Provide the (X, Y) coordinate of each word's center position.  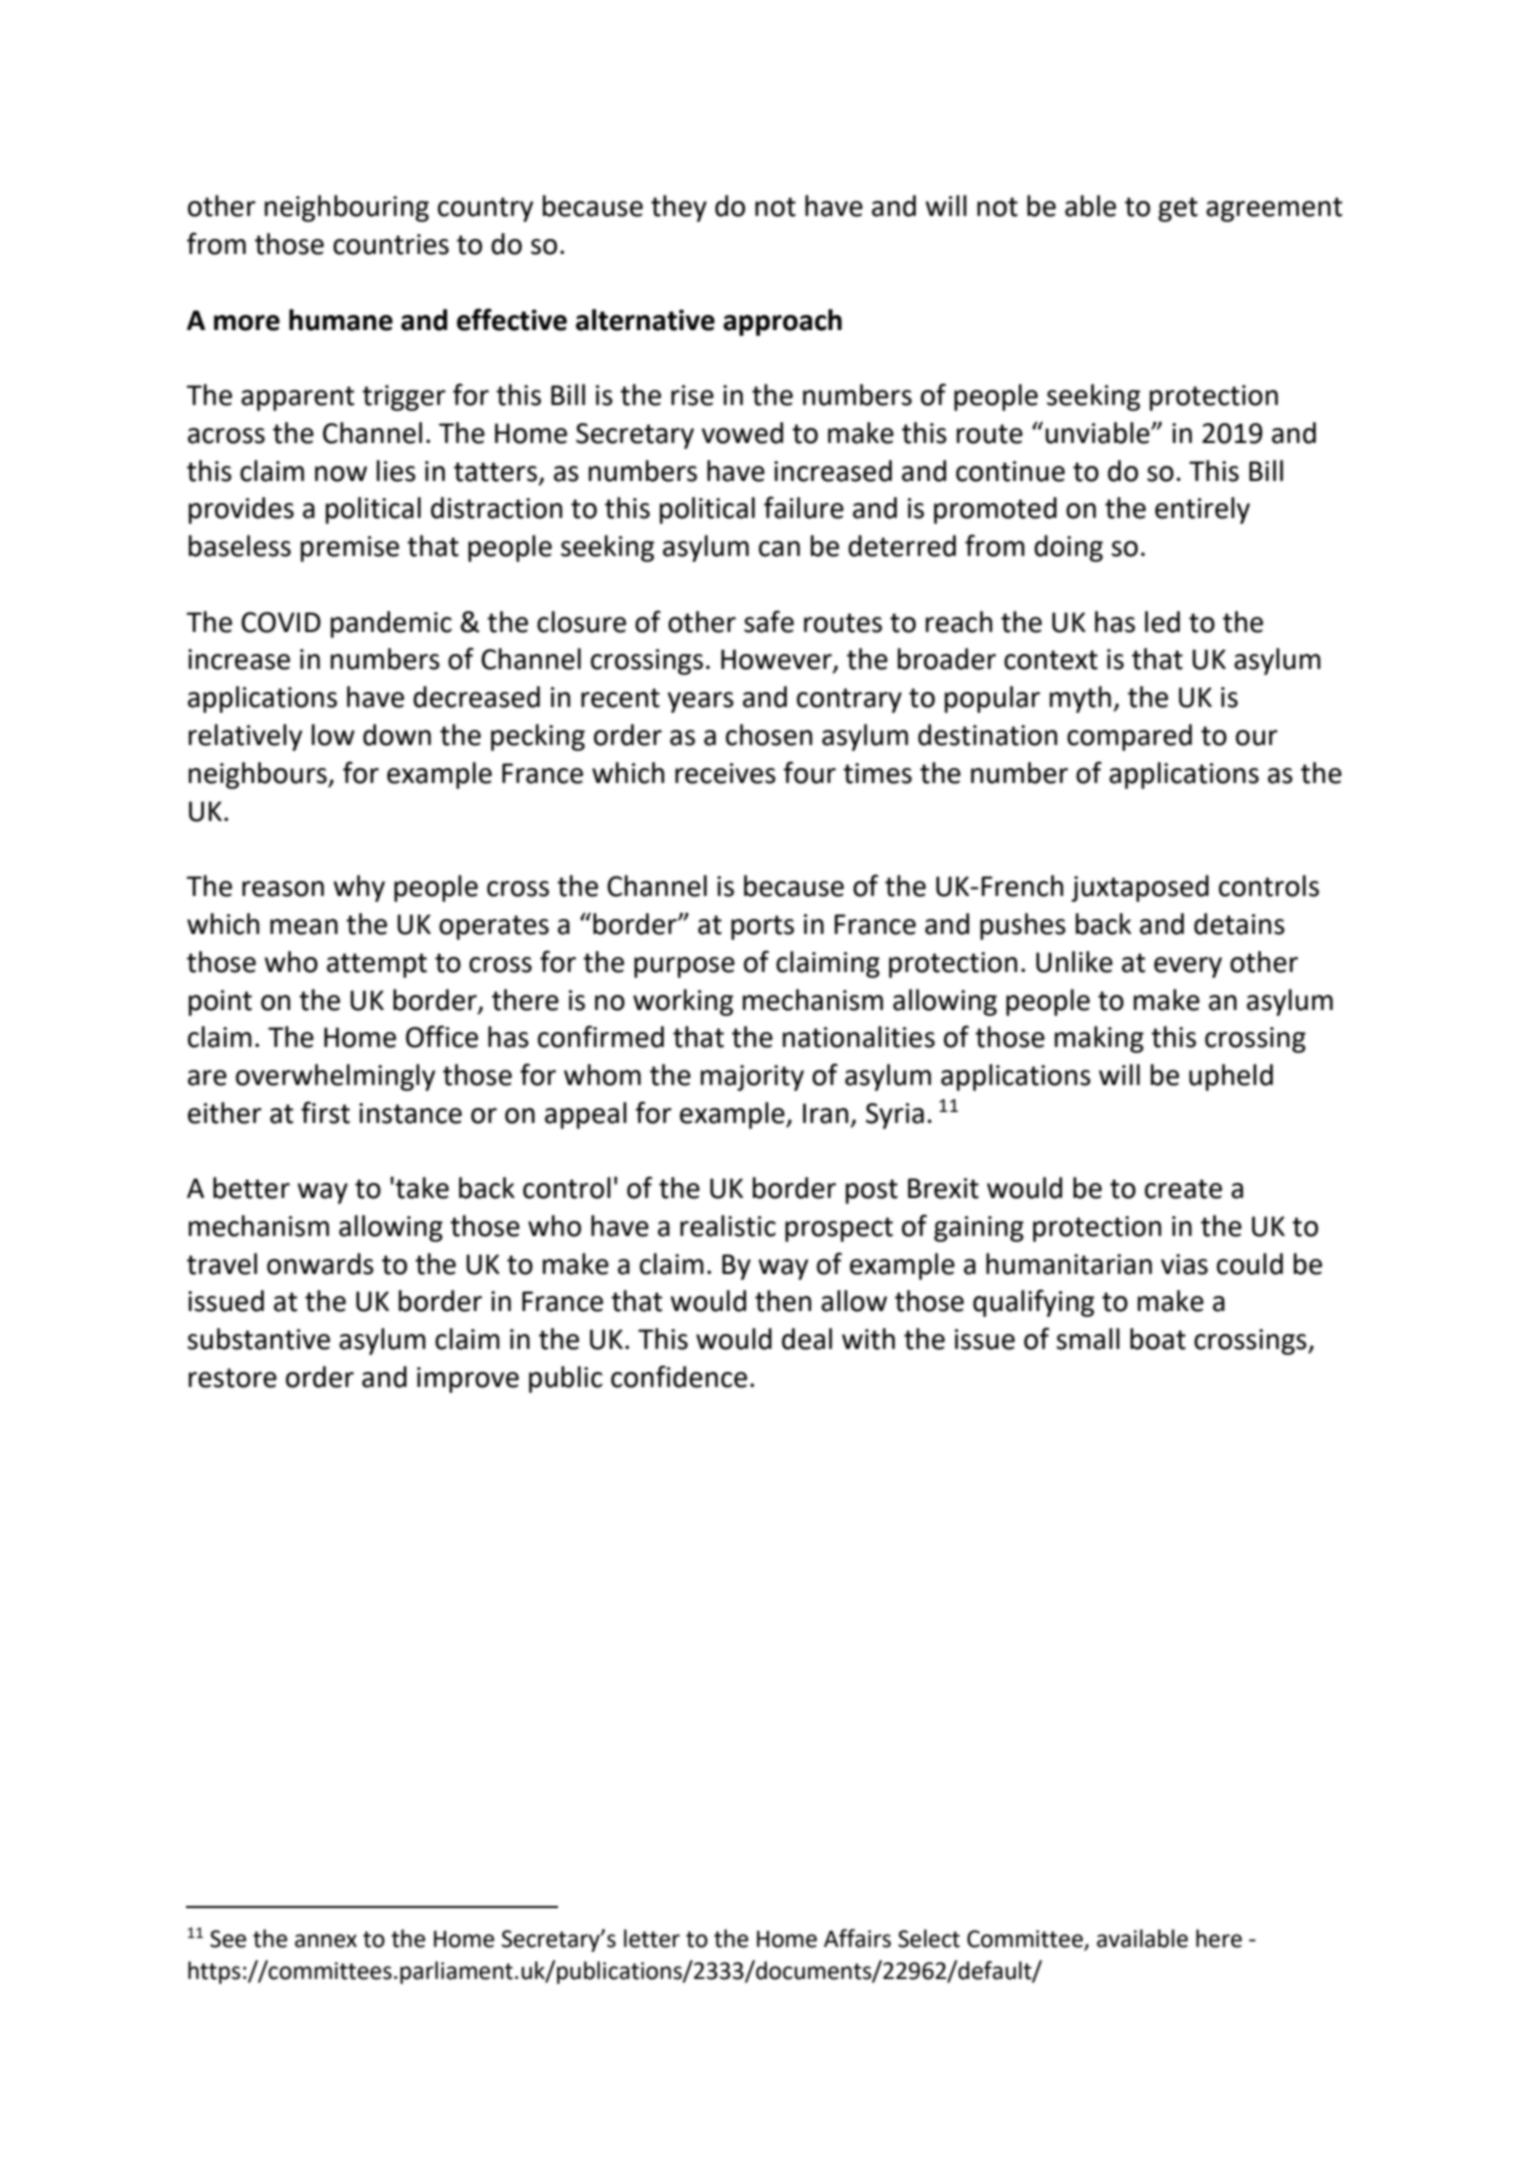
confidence (679, 1376)
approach (782, 322)
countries (391, 244)
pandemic (391, 624)
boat (1158, 1339)
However (777, 660)
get (1178, 209)
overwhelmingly (335, 1077)
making (1099, 1039)
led (1162, 622)
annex (326, 1941)
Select (929, 1938)
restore (233, 1378)
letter (652, 1938)
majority (752, 1078)
